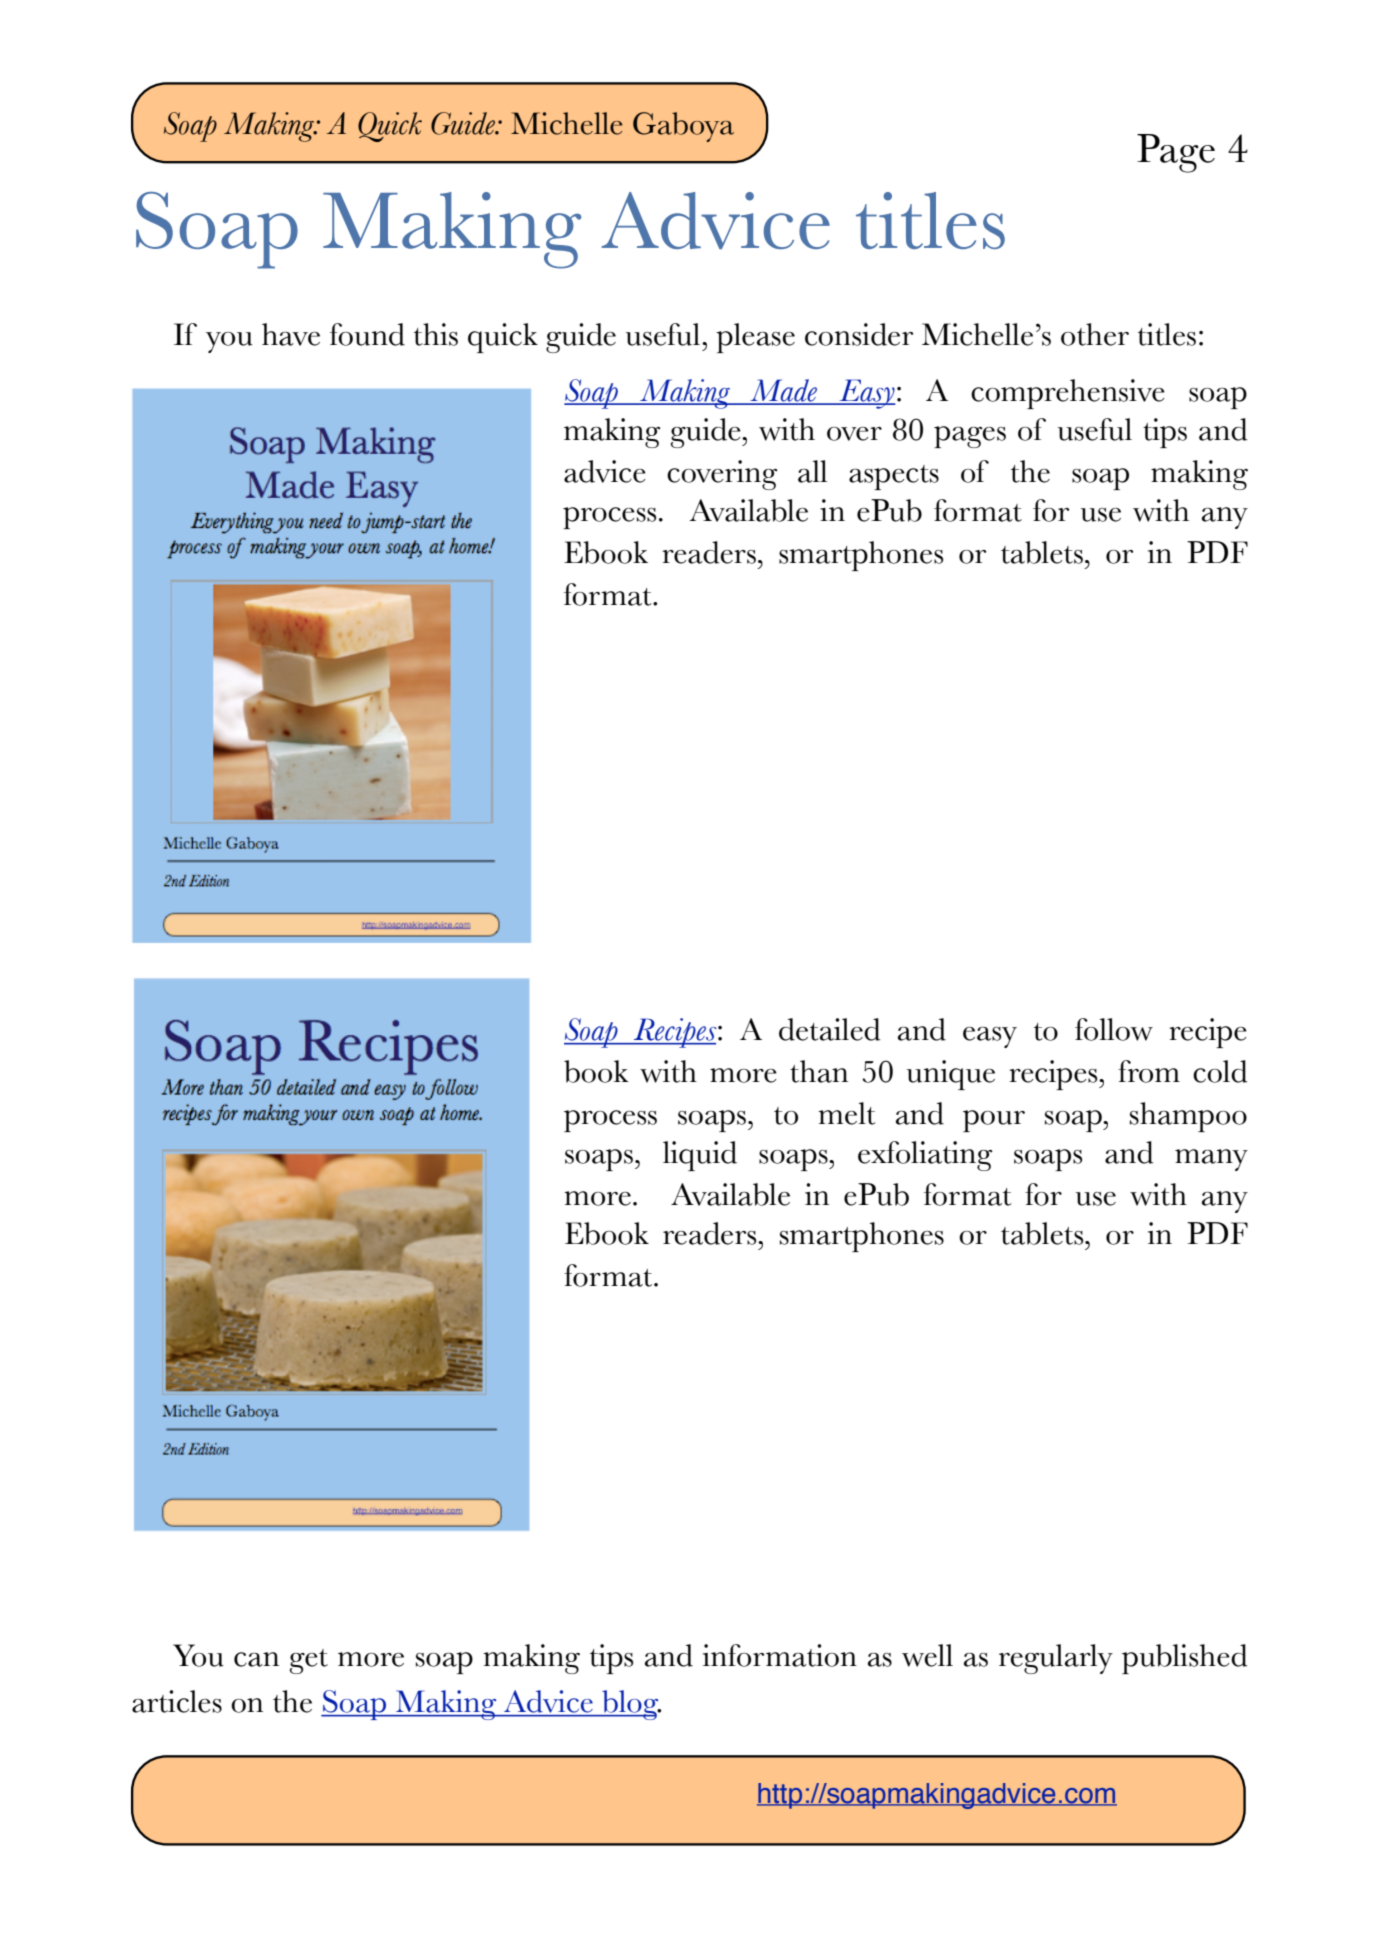 The height and width of the image is (1951, 1379). What do you see at coordinates (291, 334) in the image?
I see `have` at bounding box center [291, 334].
